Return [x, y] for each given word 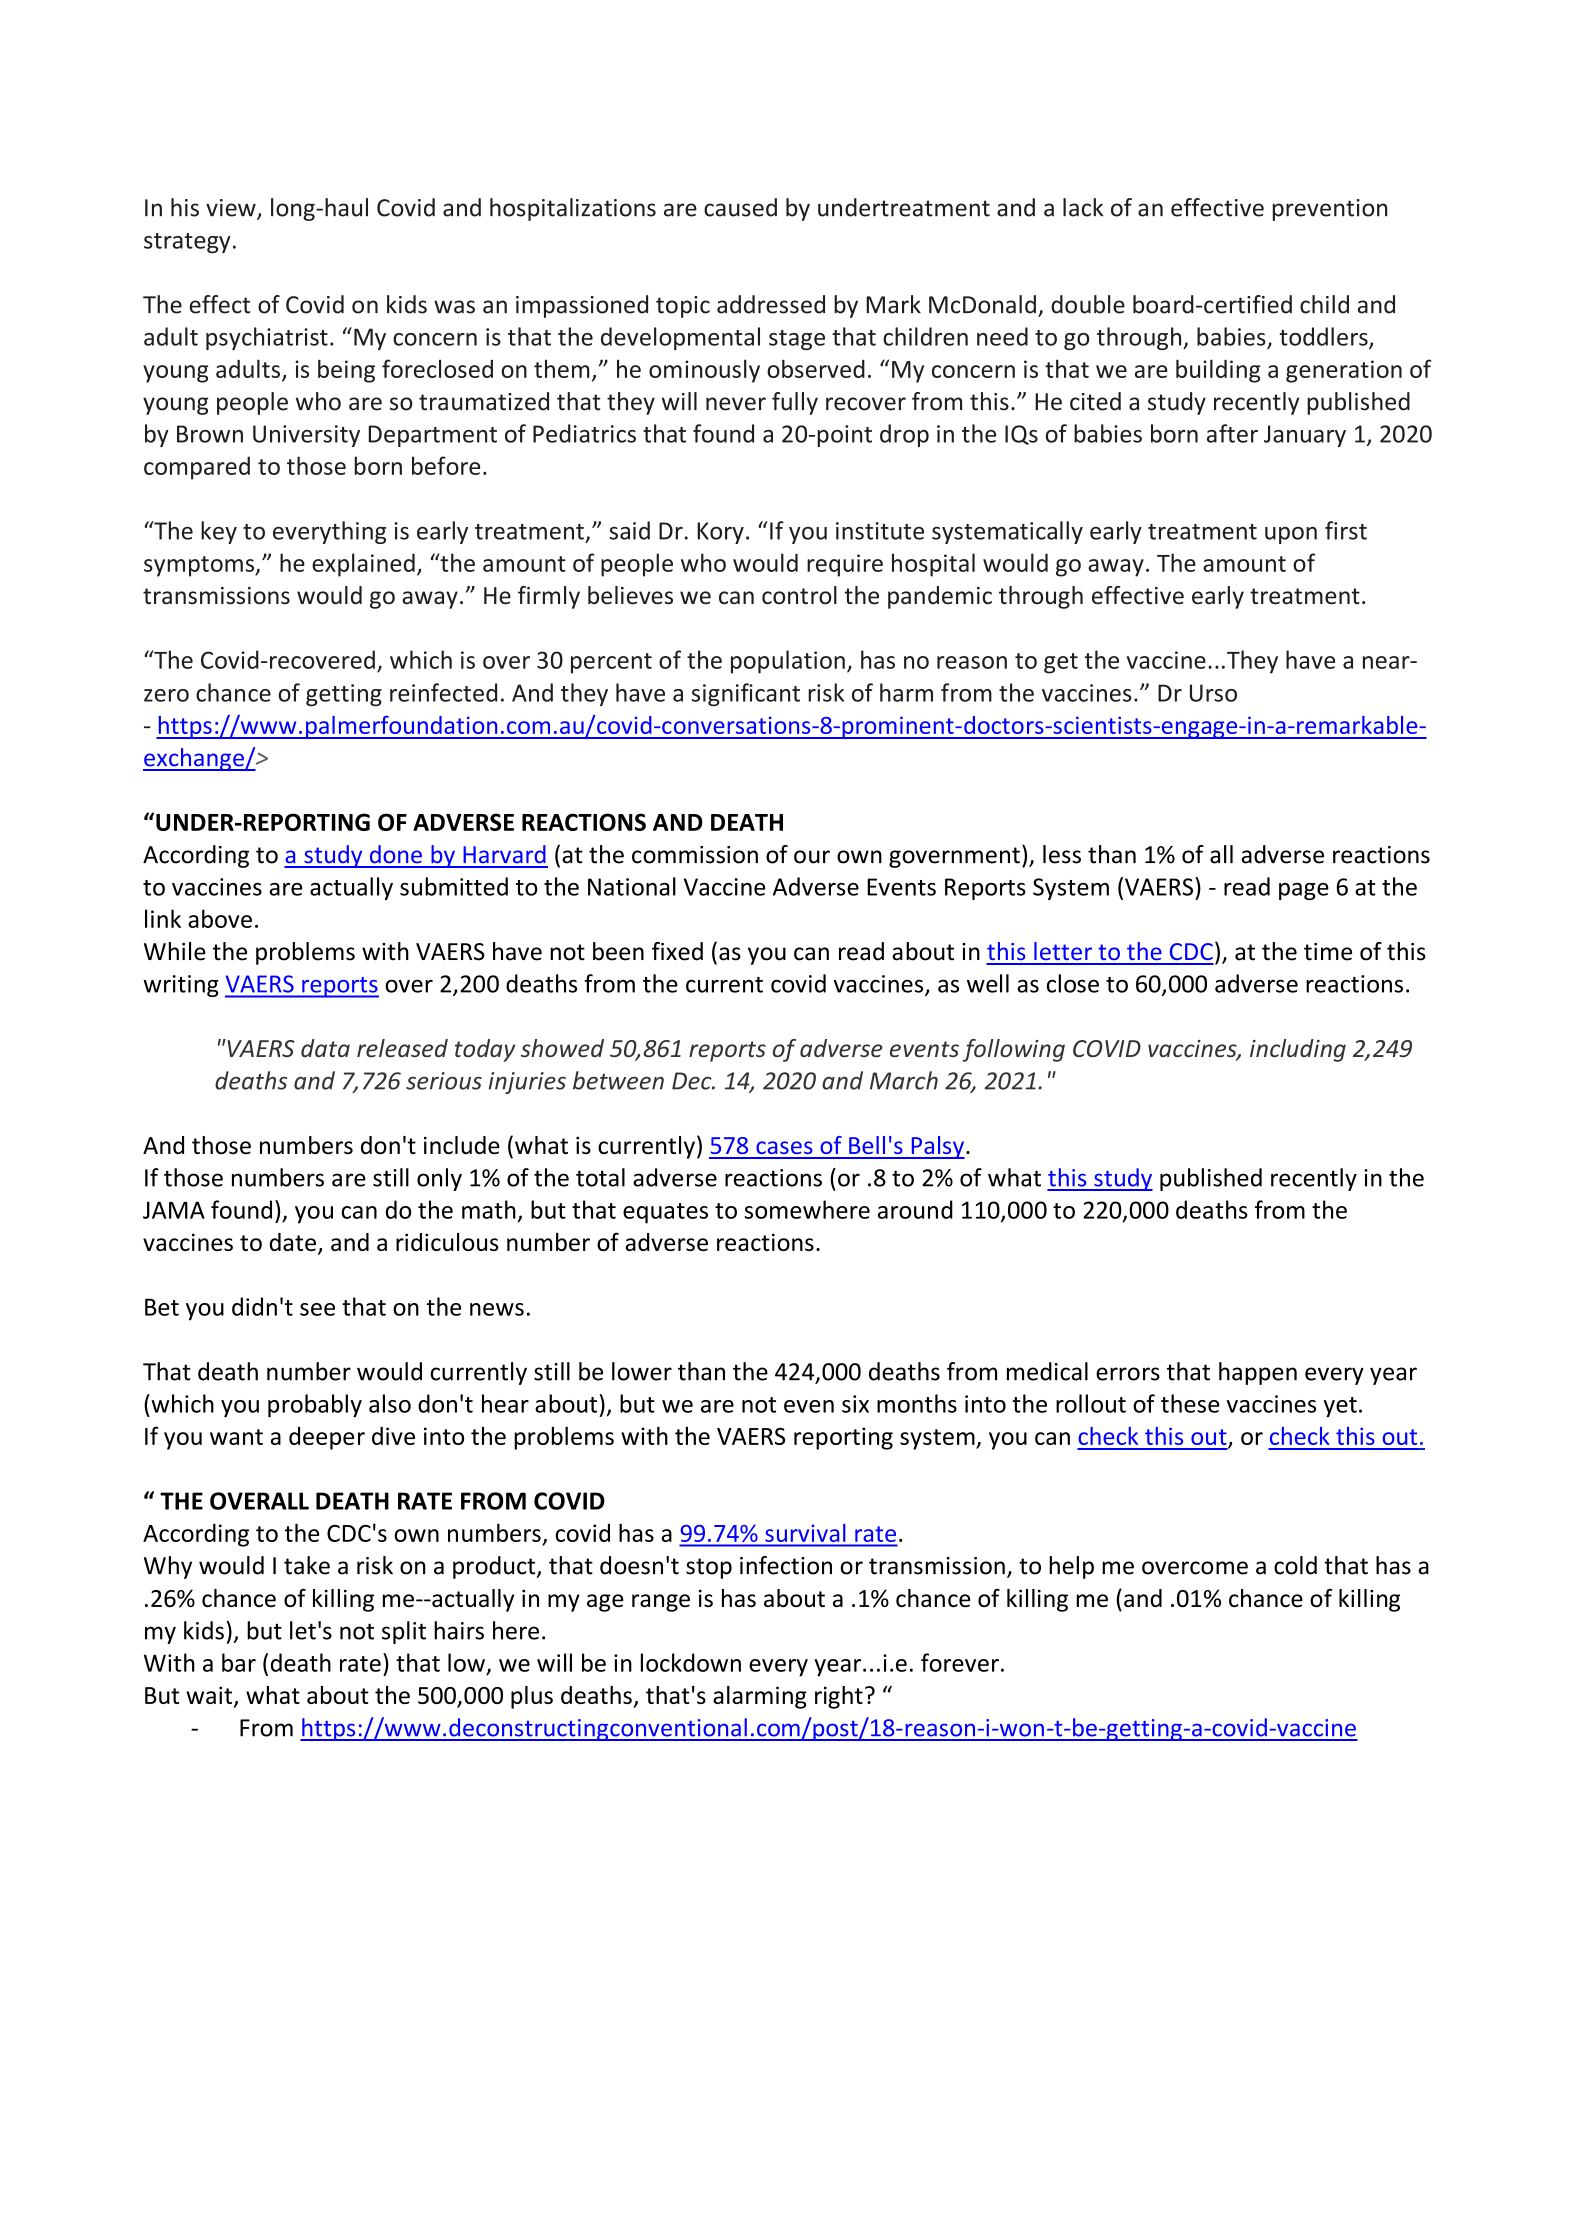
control [799, 595]
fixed [677, 951]
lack [1083, 207]
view [232, 209]
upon [1291, 535]
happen [1258, 1373]
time [1328, 952]
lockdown [691, 1662]
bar [239, 1662]
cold [1295, 1565]
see [317, 1309]
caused [740, 207]
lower [642, 1371]
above [220, 918]
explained [363, 565]
